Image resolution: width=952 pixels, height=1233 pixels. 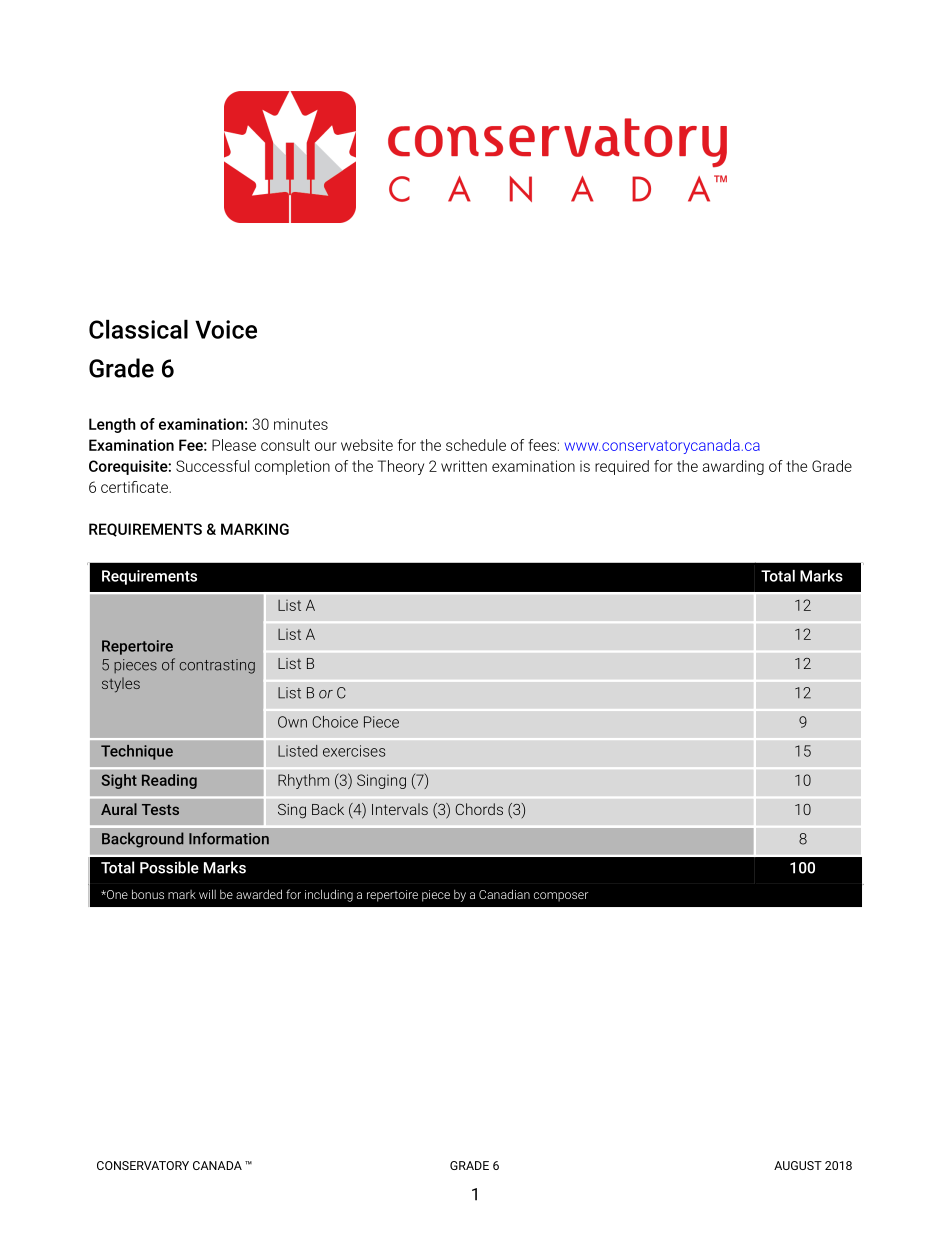 What do you see at coordinates (798, 1165) in the page?
I see `AUGUST` at bounding box center [798, 1165].
